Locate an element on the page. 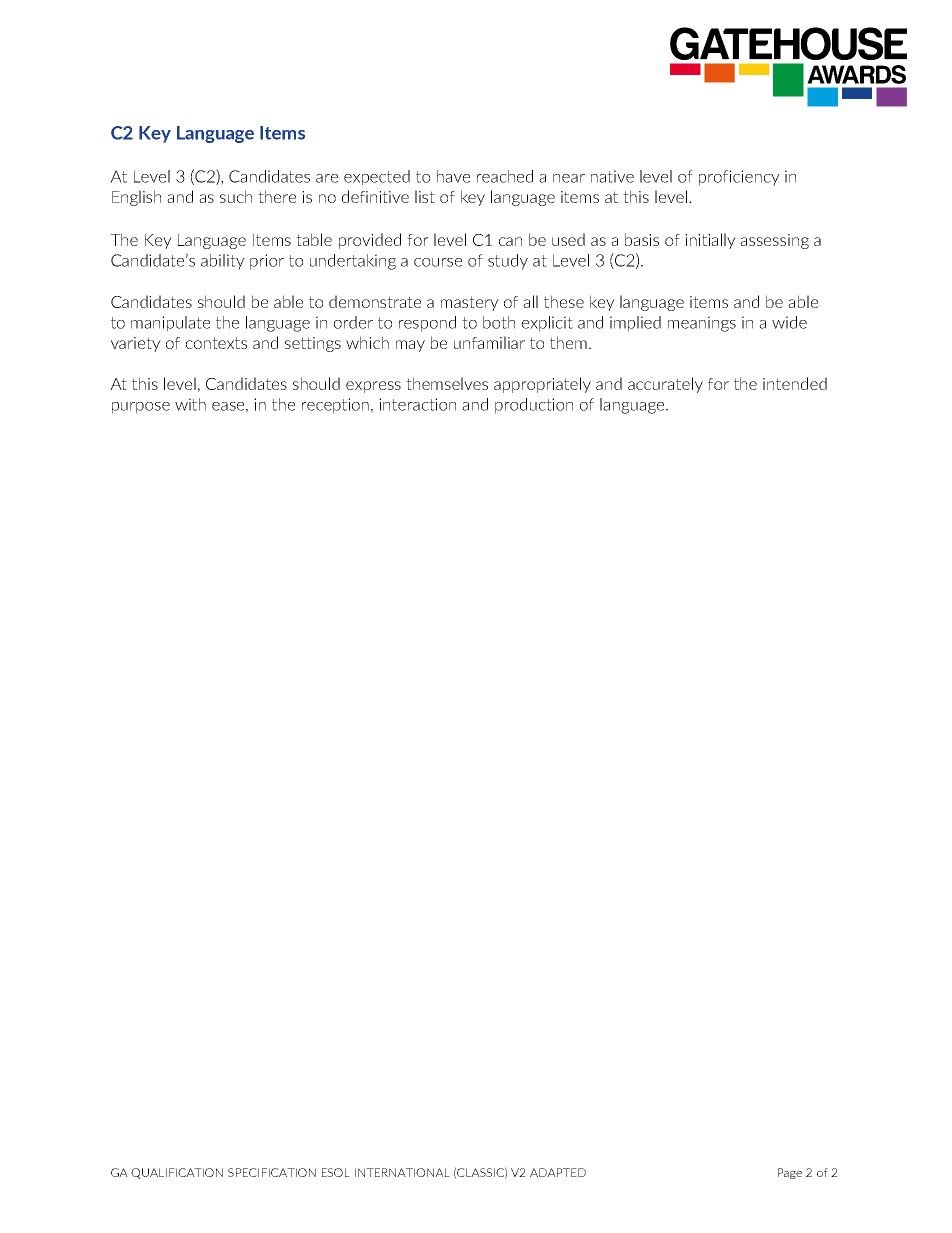  such is located at coordinates (236, 196).
